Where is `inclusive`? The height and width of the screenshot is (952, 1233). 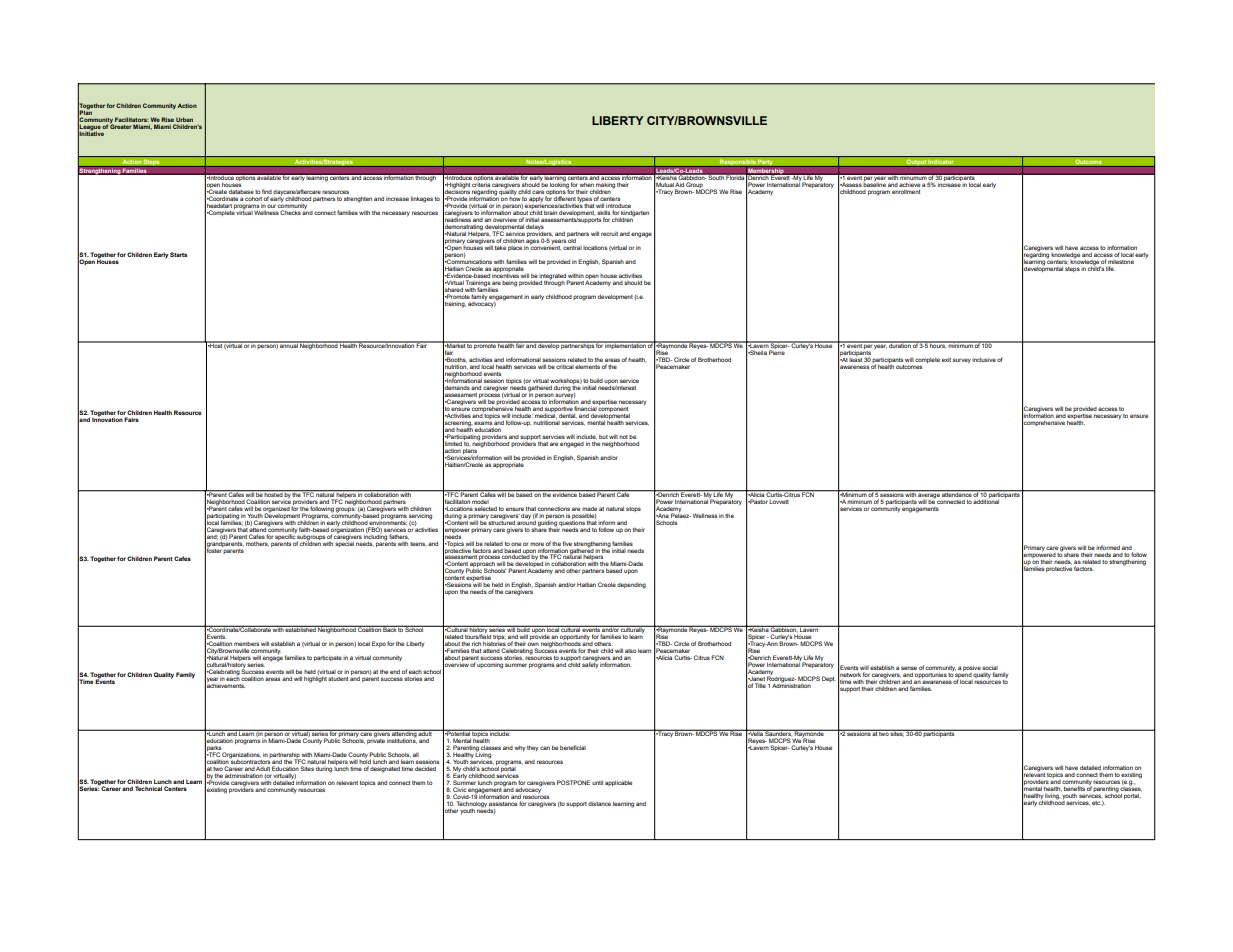 inclusive is located at coordinates (984, 360).
